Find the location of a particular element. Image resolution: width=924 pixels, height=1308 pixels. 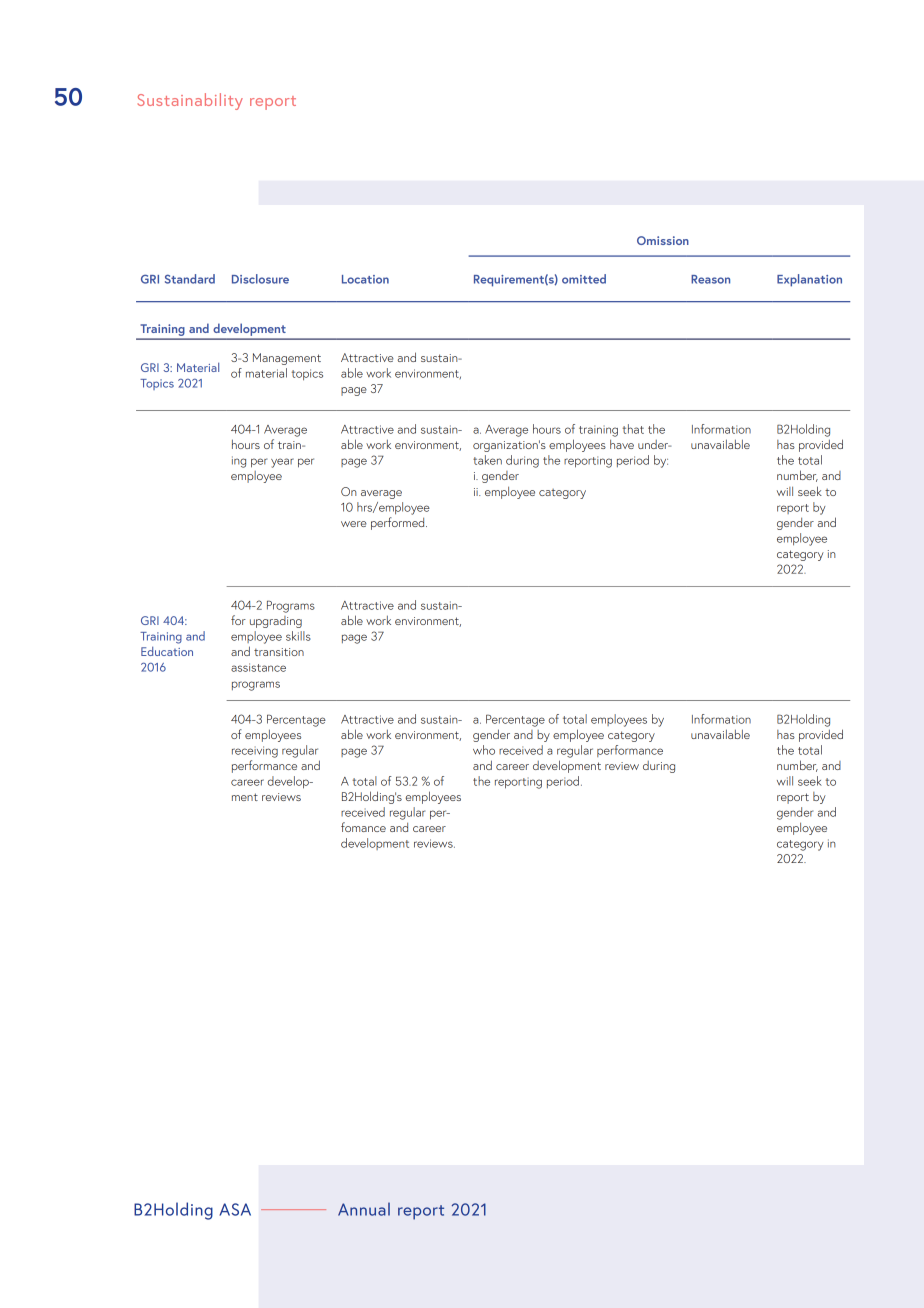

Disclosure is located at coordinates (260, 279).
